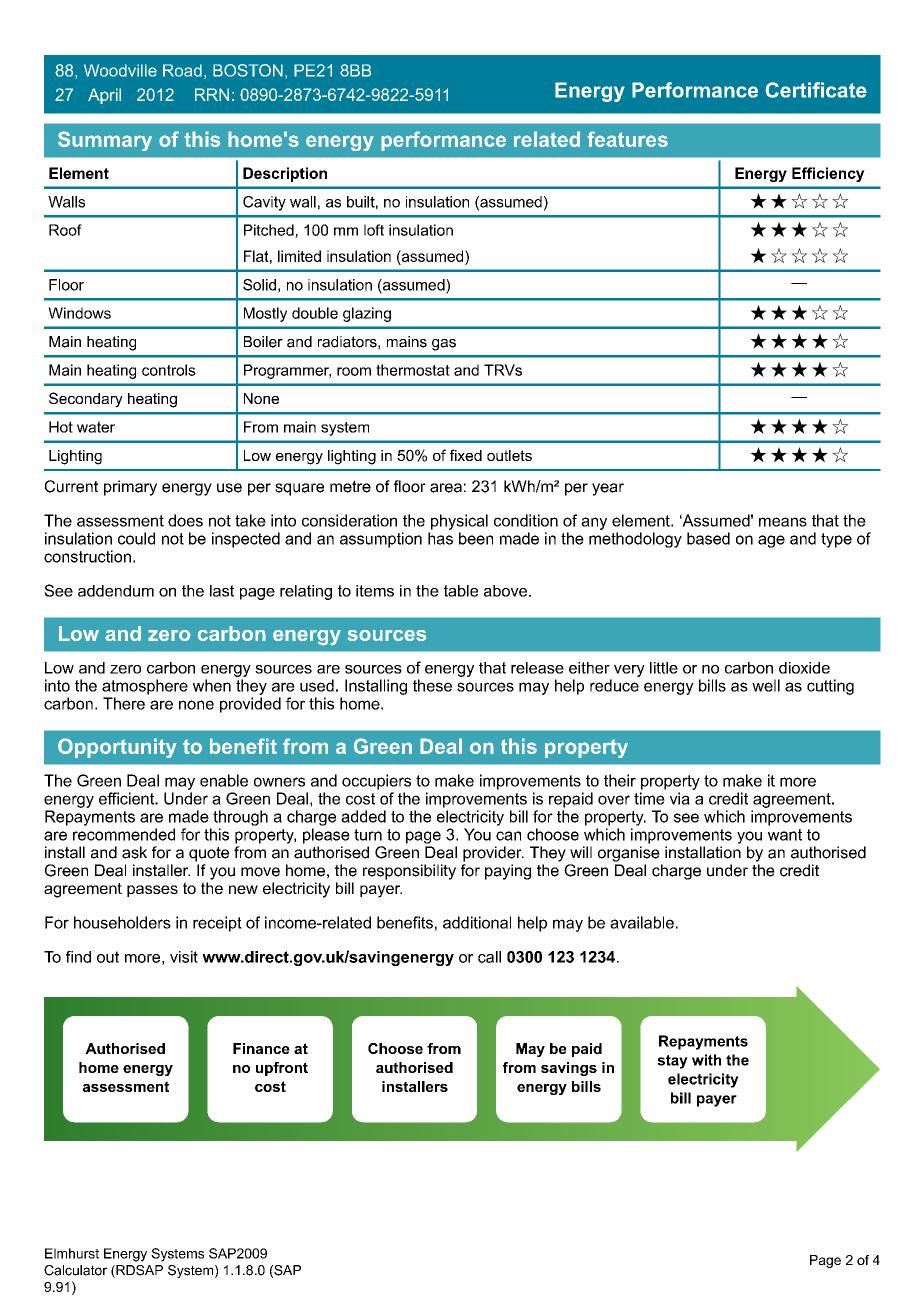 This document has width=924, height=1308. Describe the element at coordinates (104, 96) in the document. I see `April` at that location.
